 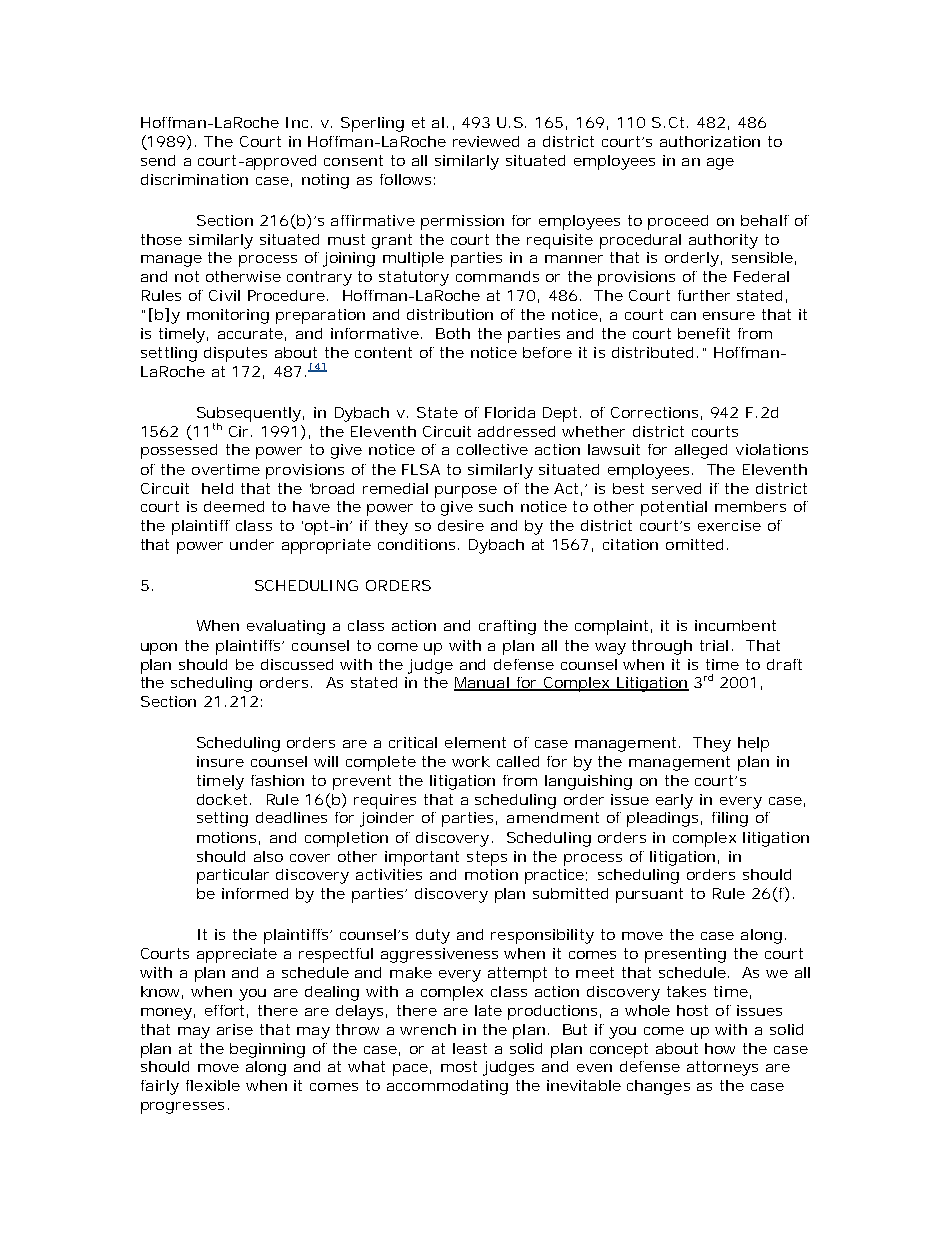 I want to click on early, so click(x=674, y=801).
